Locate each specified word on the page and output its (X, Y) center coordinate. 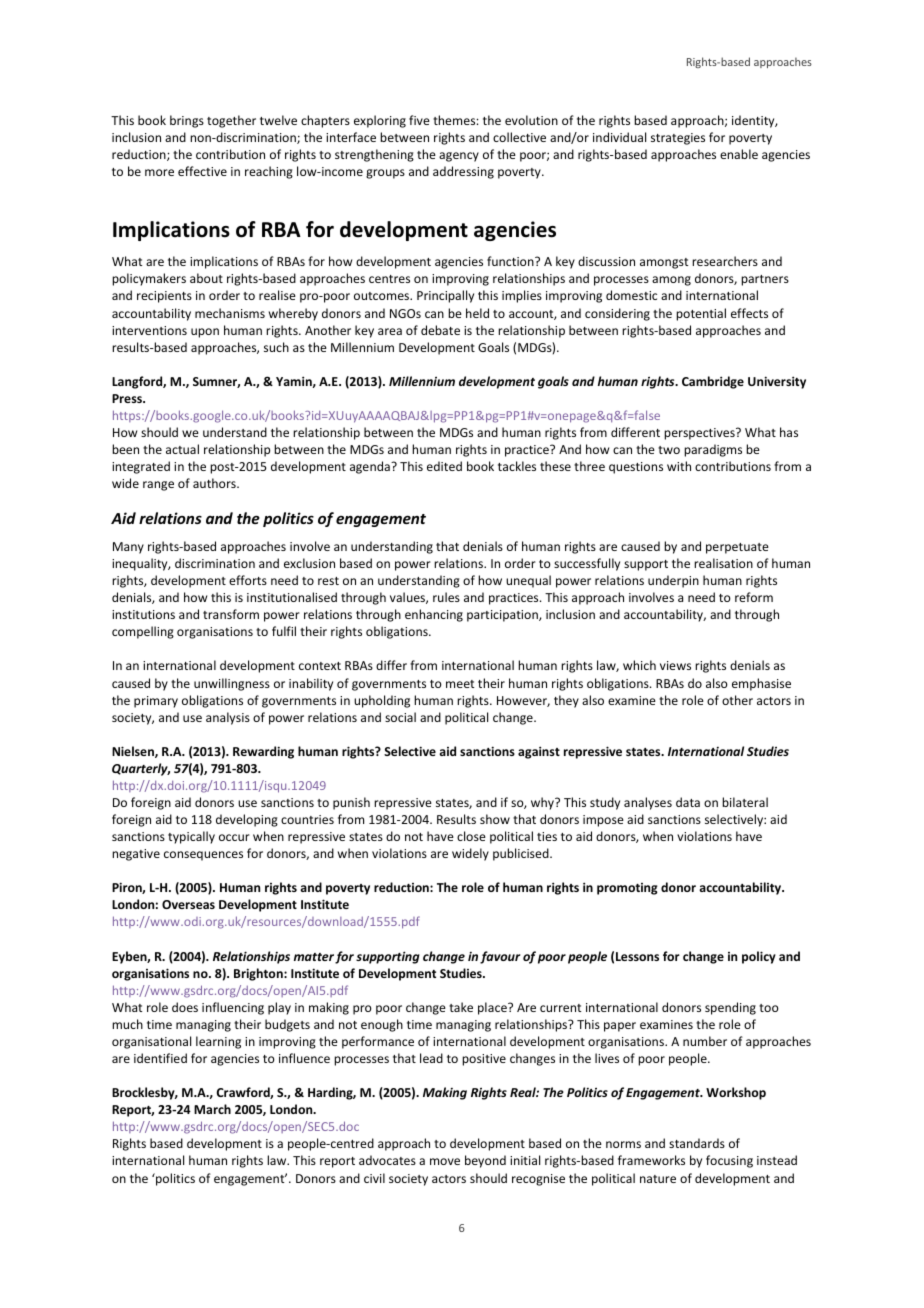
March (212, 1109)
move (445, 1161)
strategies (678, 139)
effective (202, 171)
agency (459, 157)
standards (697, 1143)
